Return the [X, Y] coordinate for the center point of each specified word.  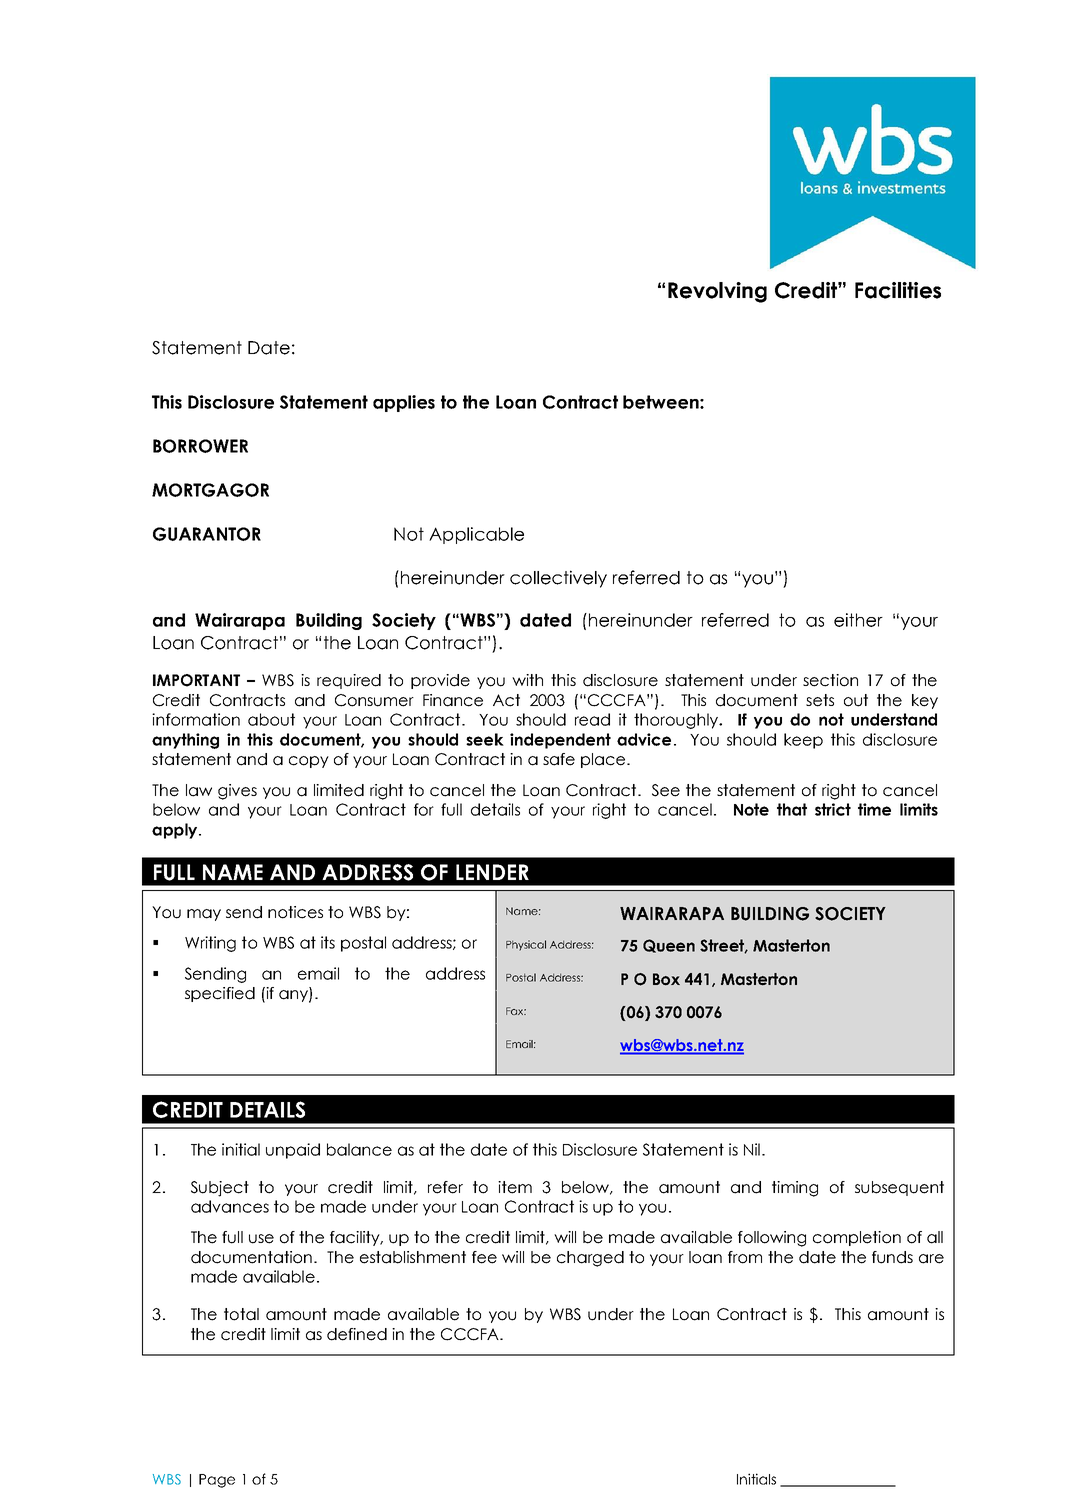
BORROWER [200, 446]
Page [217, 1481]
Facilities [898, 290]
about [271, 719]
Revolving [717, 292]
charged [590, 1259]
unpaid [293, 1151]
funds [892, 1257]
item [515, 1187]
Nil [752, 1149]
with [527, 680]
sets [820, 700]
